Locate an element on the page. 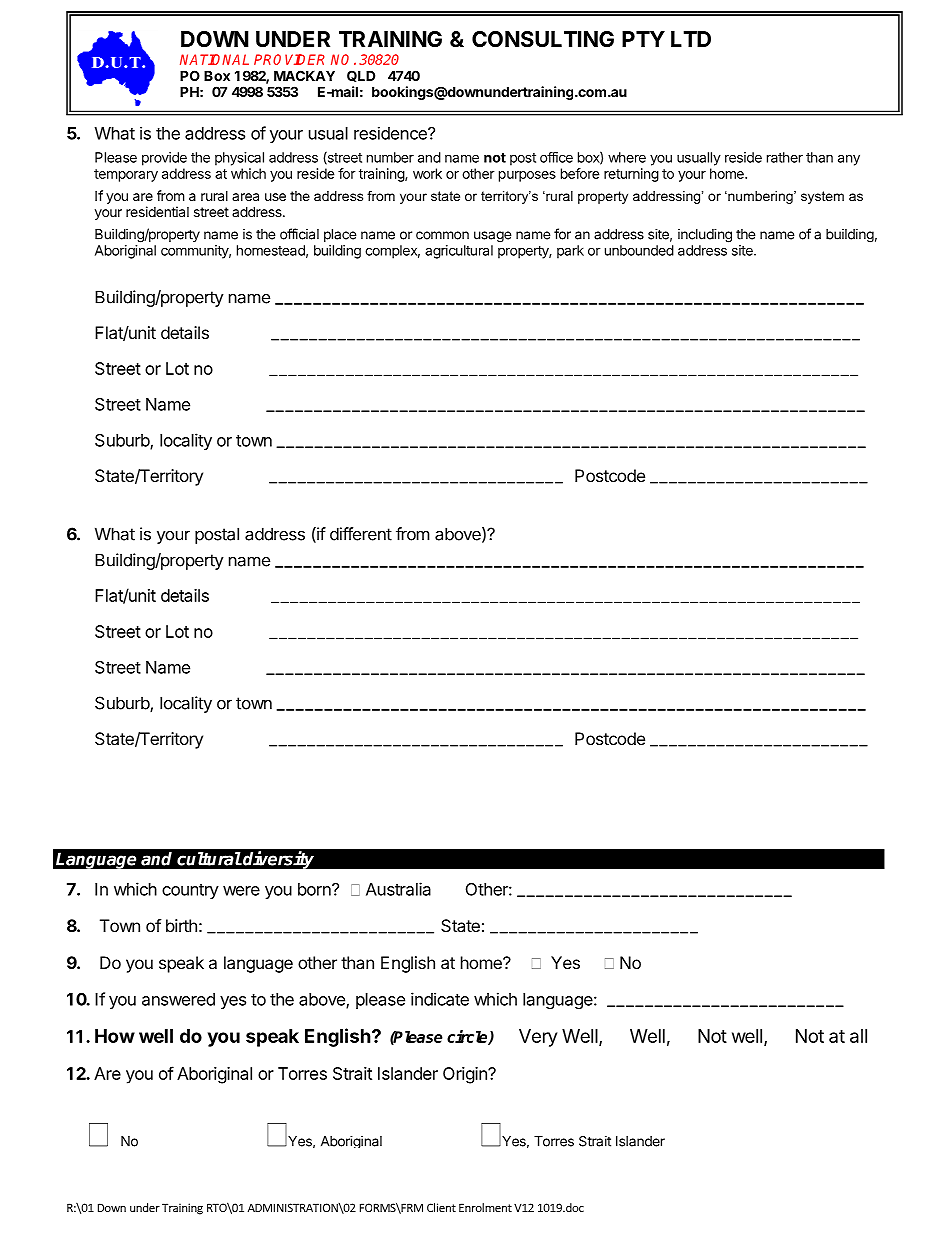 The height and width of the page is (1233, 952). CONSULTING is located at coordinates (543, 39).
